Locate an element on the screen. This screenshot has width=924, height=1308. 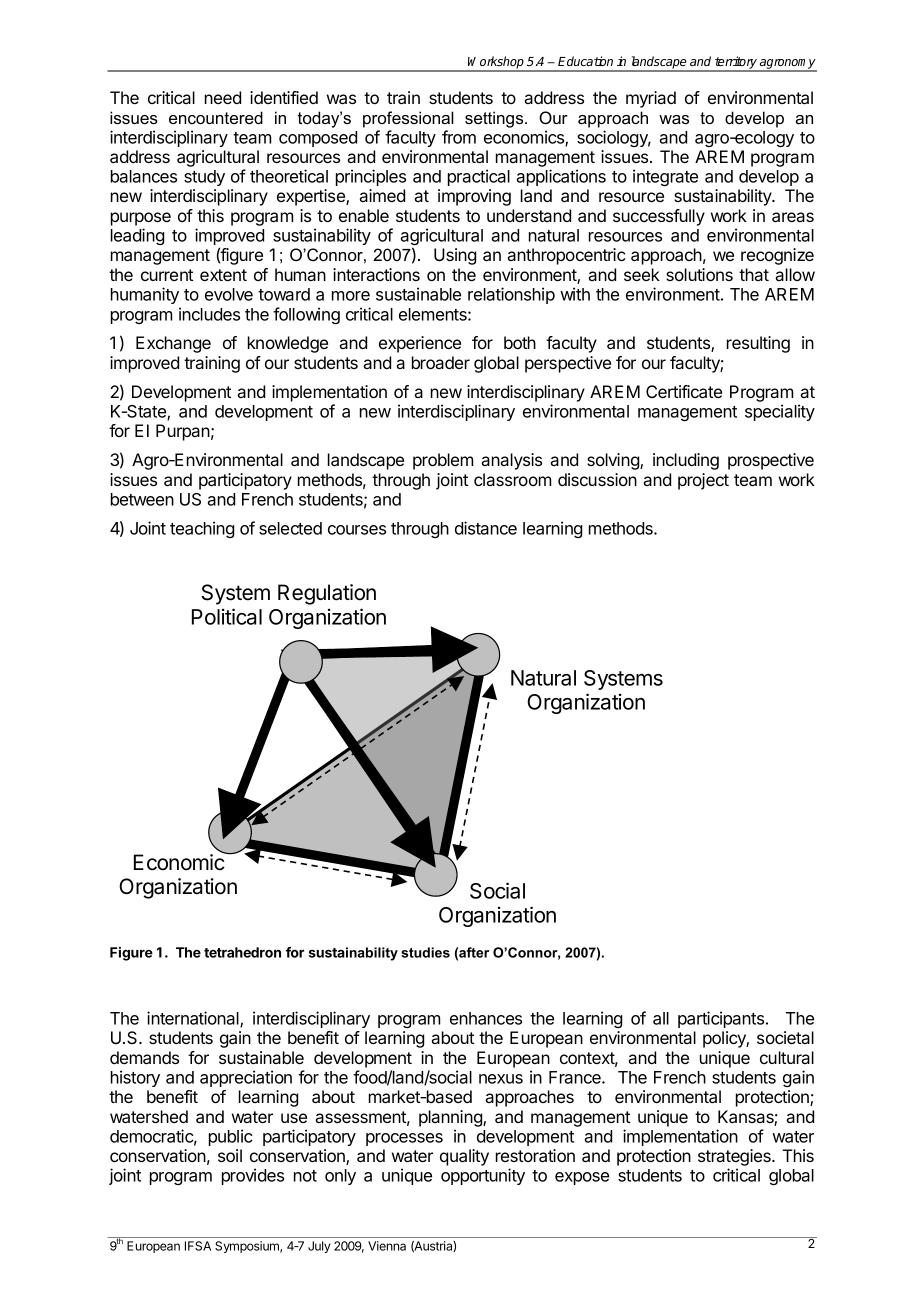
project is located at coordinates (703, 481).
